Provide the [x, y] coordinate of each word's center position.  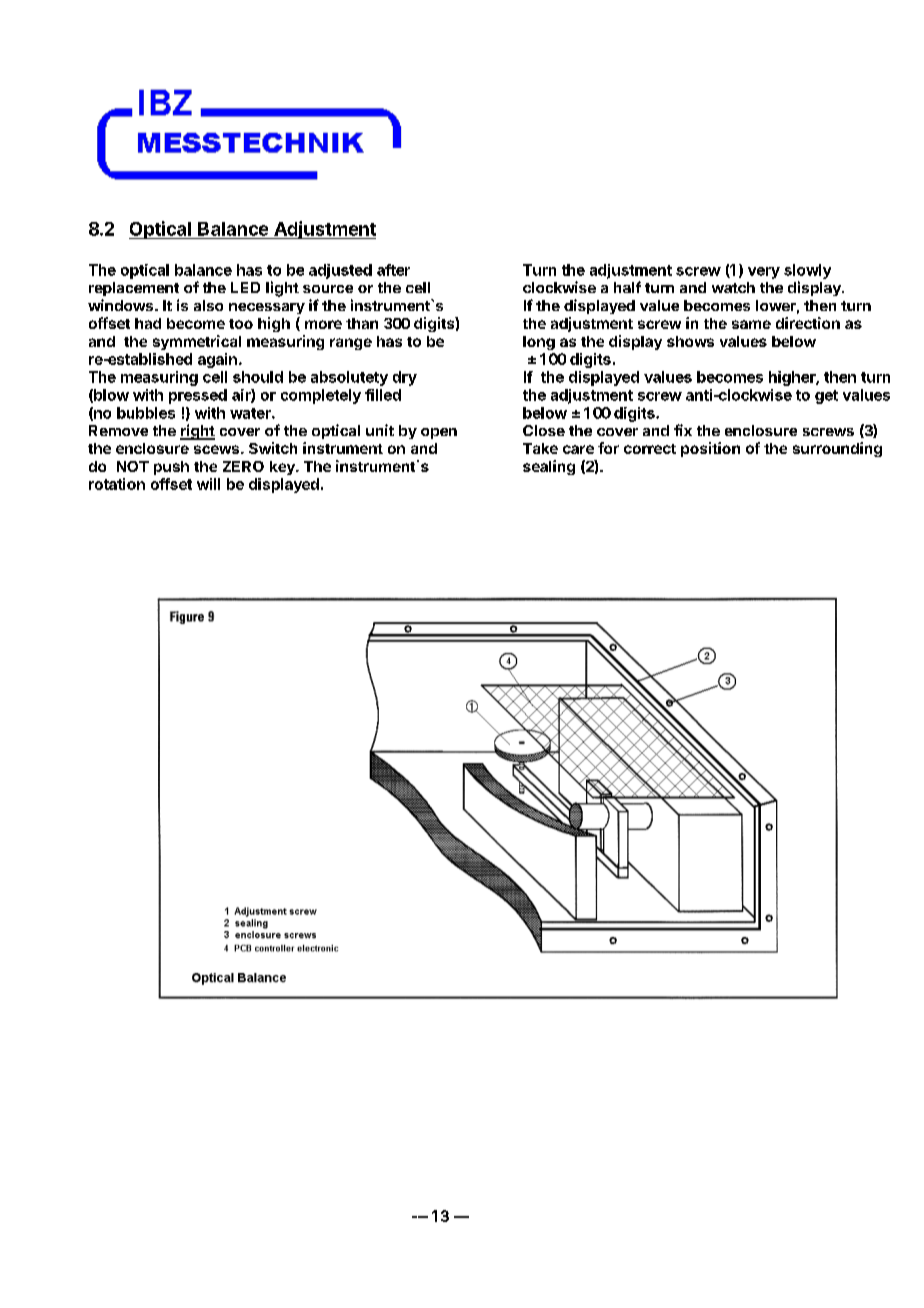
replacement [134, 289]
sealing [549, 467]
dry [405, 378]
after [393, 270]
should [258, 377]
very [764, 273]
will [208, 484]
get [826, 397]
